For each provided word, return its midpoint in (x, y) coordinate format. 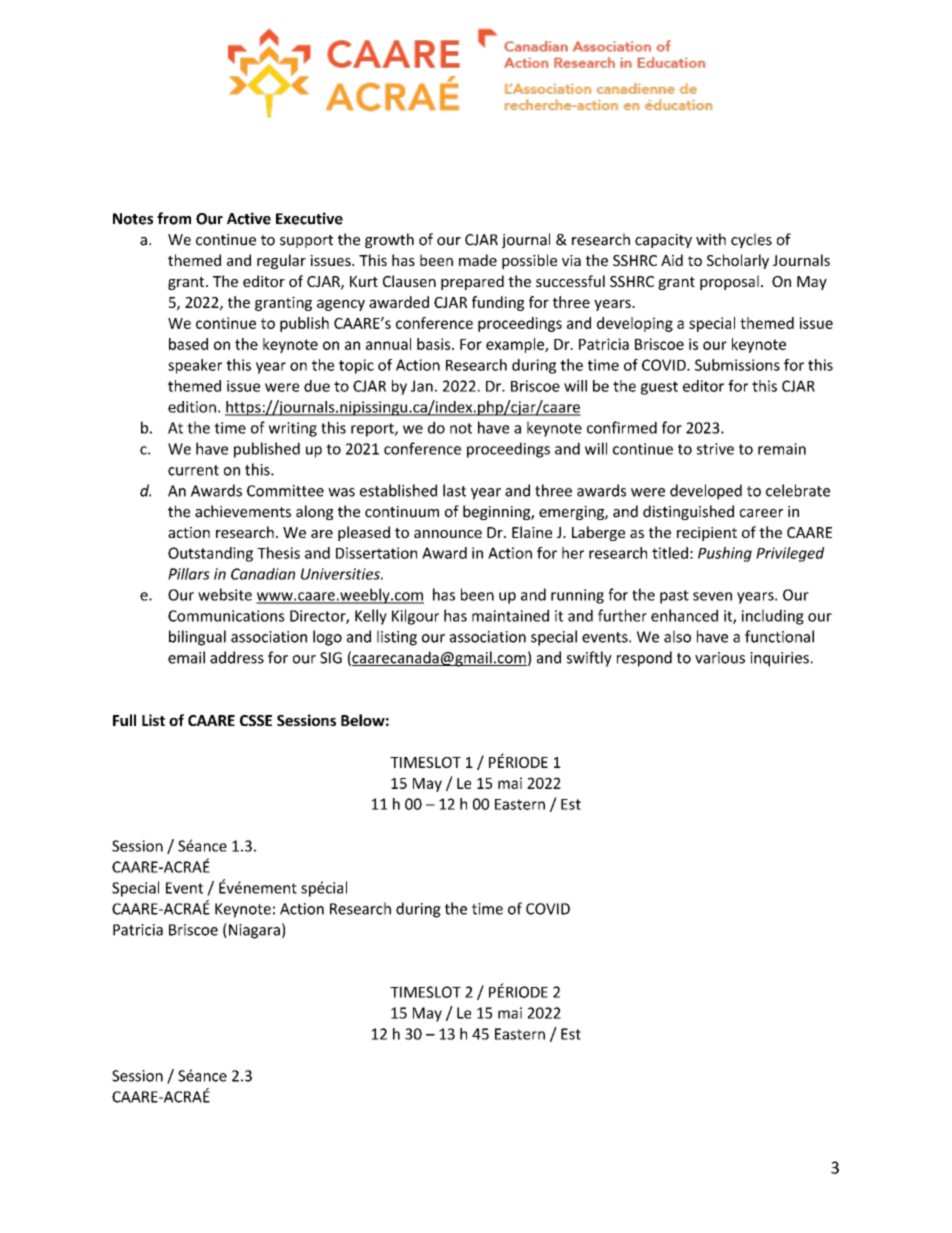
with (711, 239)
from (174, 218)
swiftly (589, 659)
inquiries (779, 659)
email (186, 657)
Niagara (253, 931)
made (478, 260)
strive (715, 449)
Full (124, 720)
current (193, 470)
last (454, 490)
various (720, 658)
